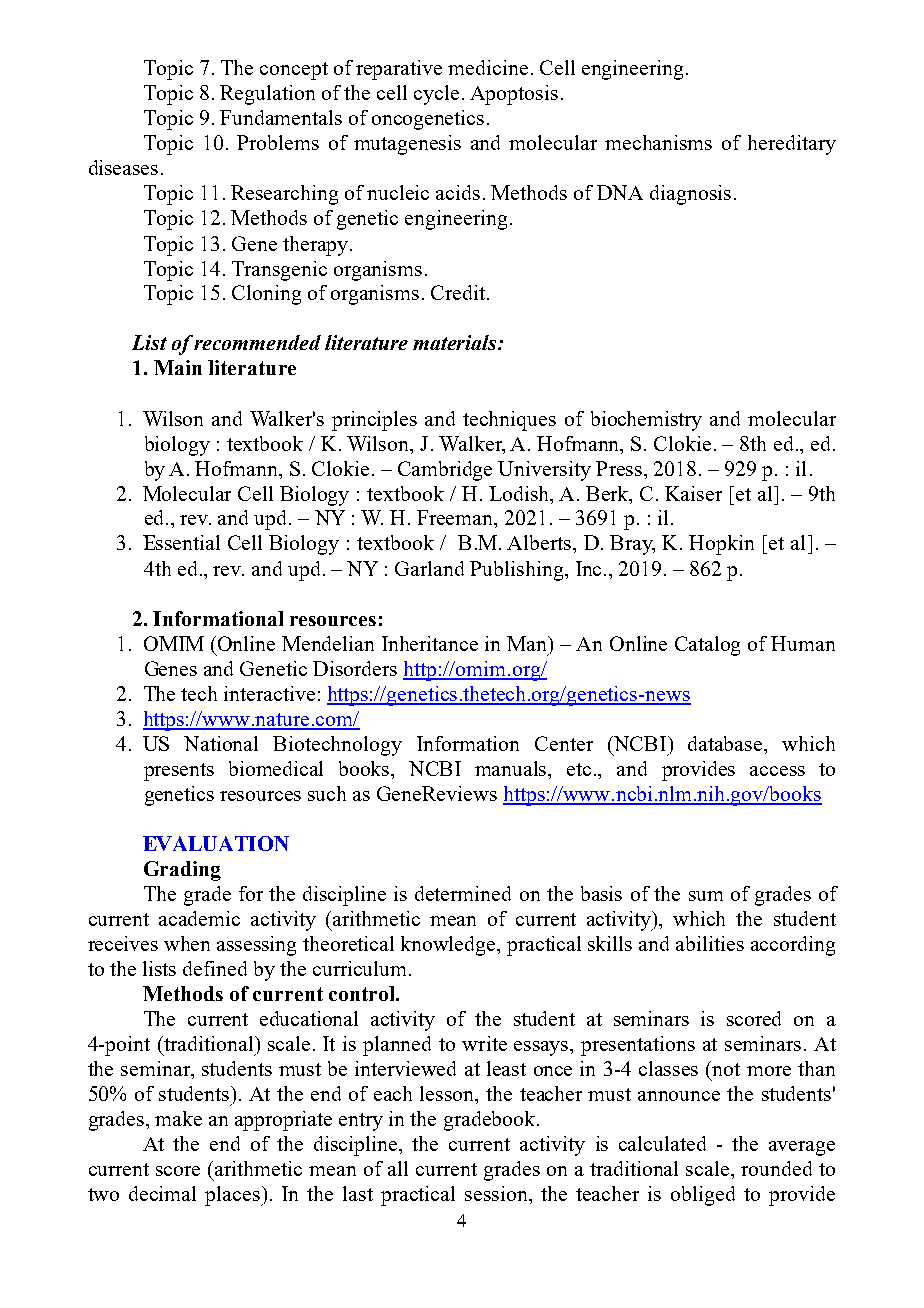 This screenshot has height=1308, width=924. Describe the element at coordinates (162, 1193) in the screenshot. I see `decimal` at that location.
